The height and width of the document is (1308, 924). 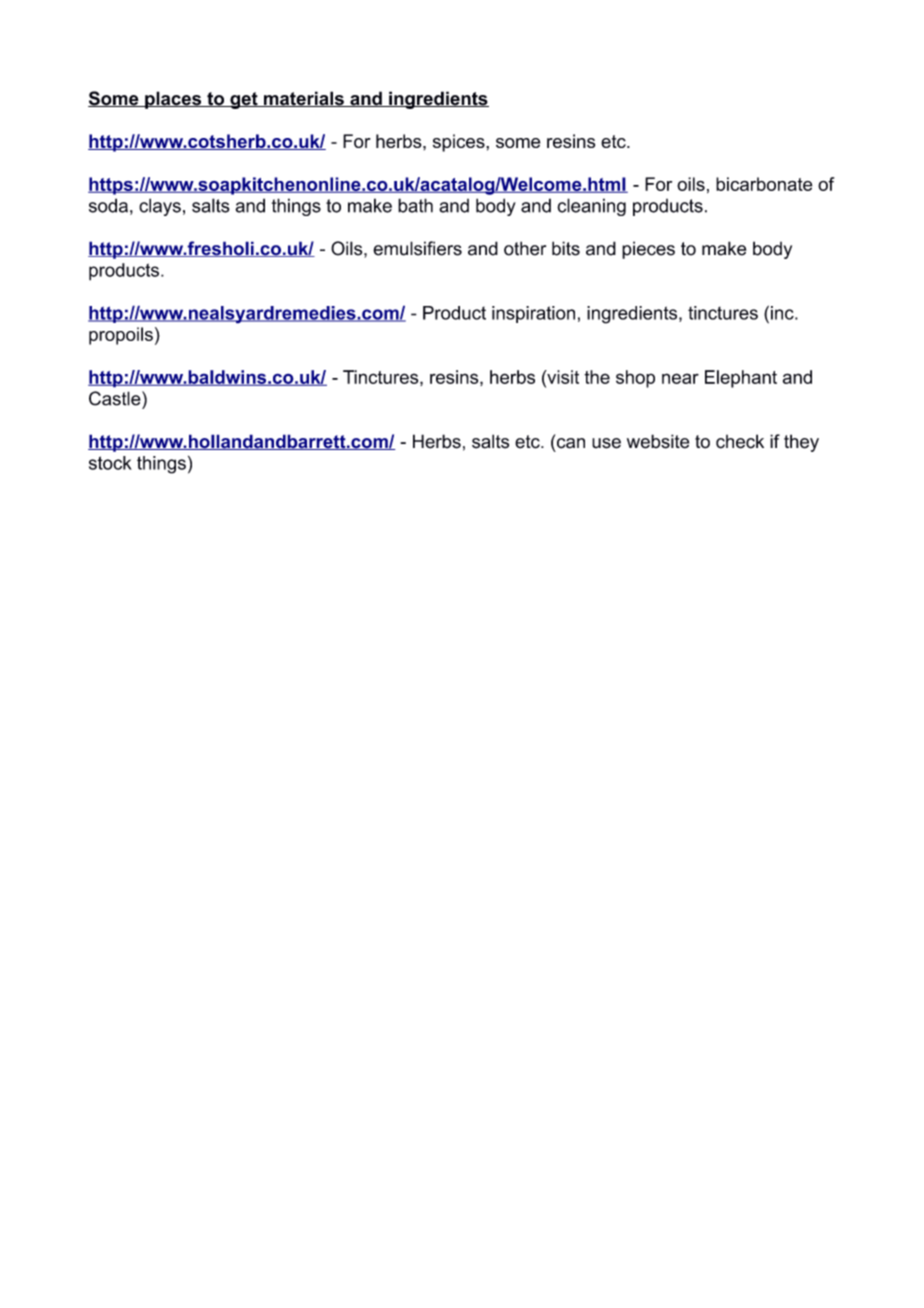 What do you see at coordinates (635, 379) in the document?
I see `shop` at bounding box center [635, 379].
